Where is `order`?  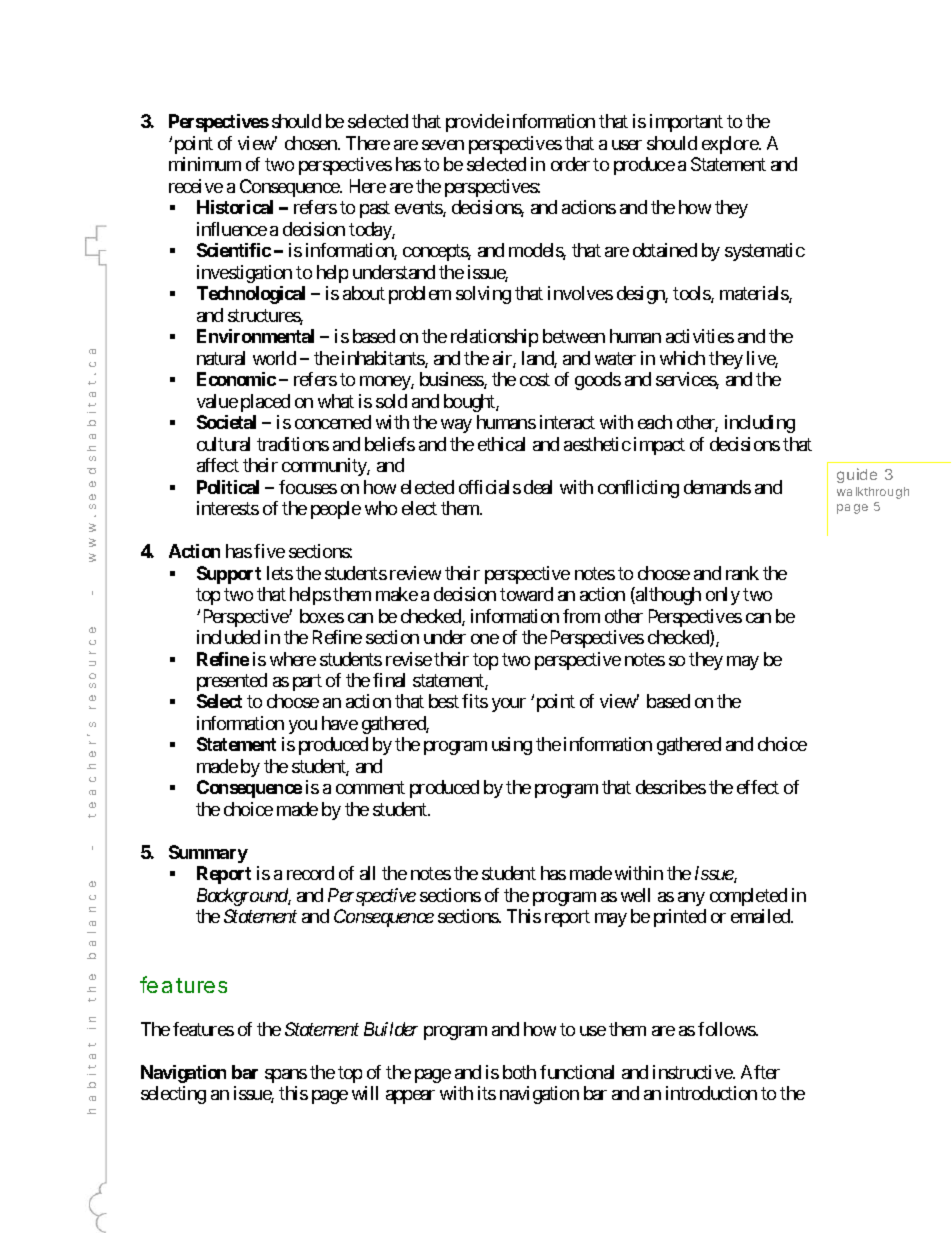 order is located at coordinates (570, 164).
